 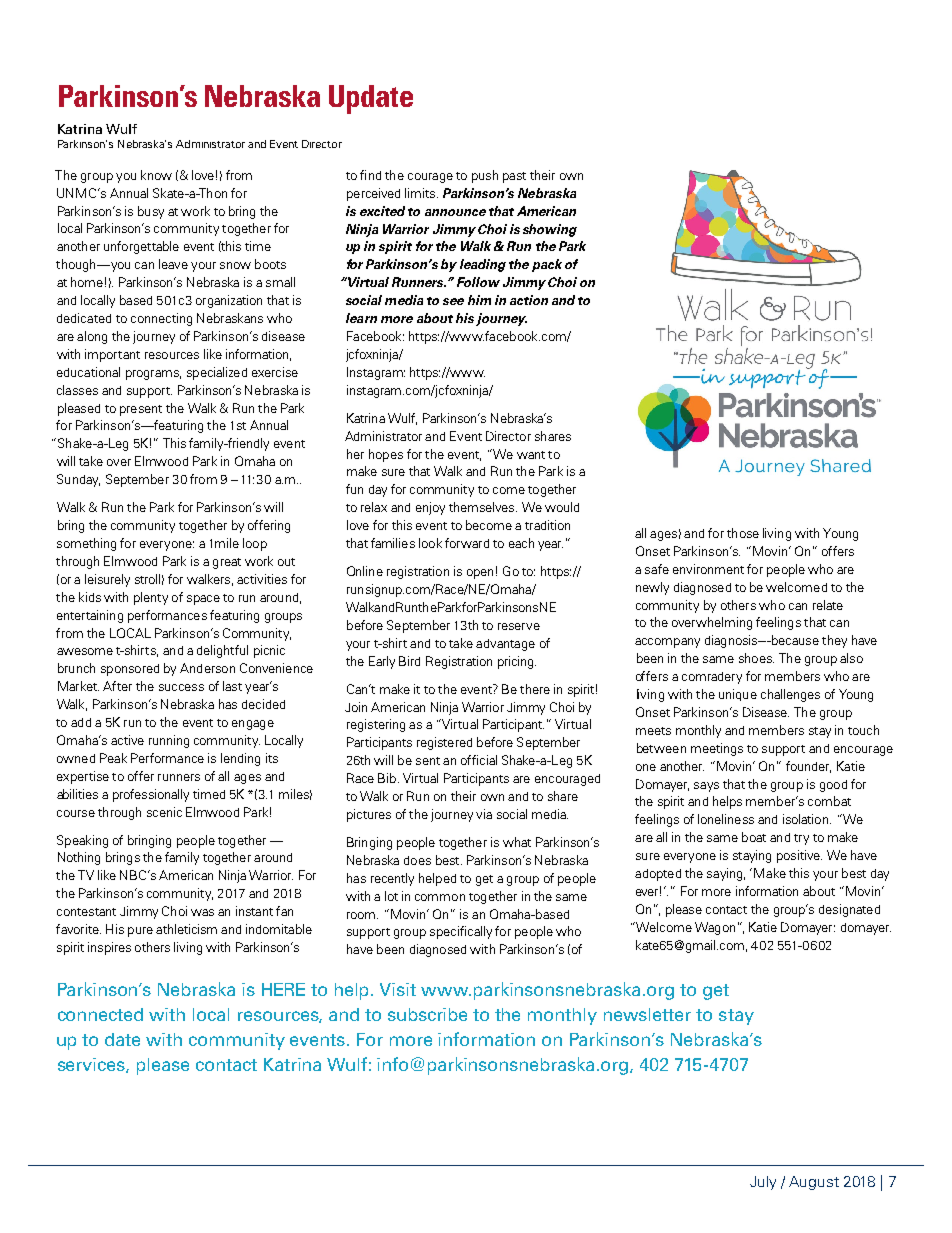 I want to click on challenges, so click(x=790, y=695).
